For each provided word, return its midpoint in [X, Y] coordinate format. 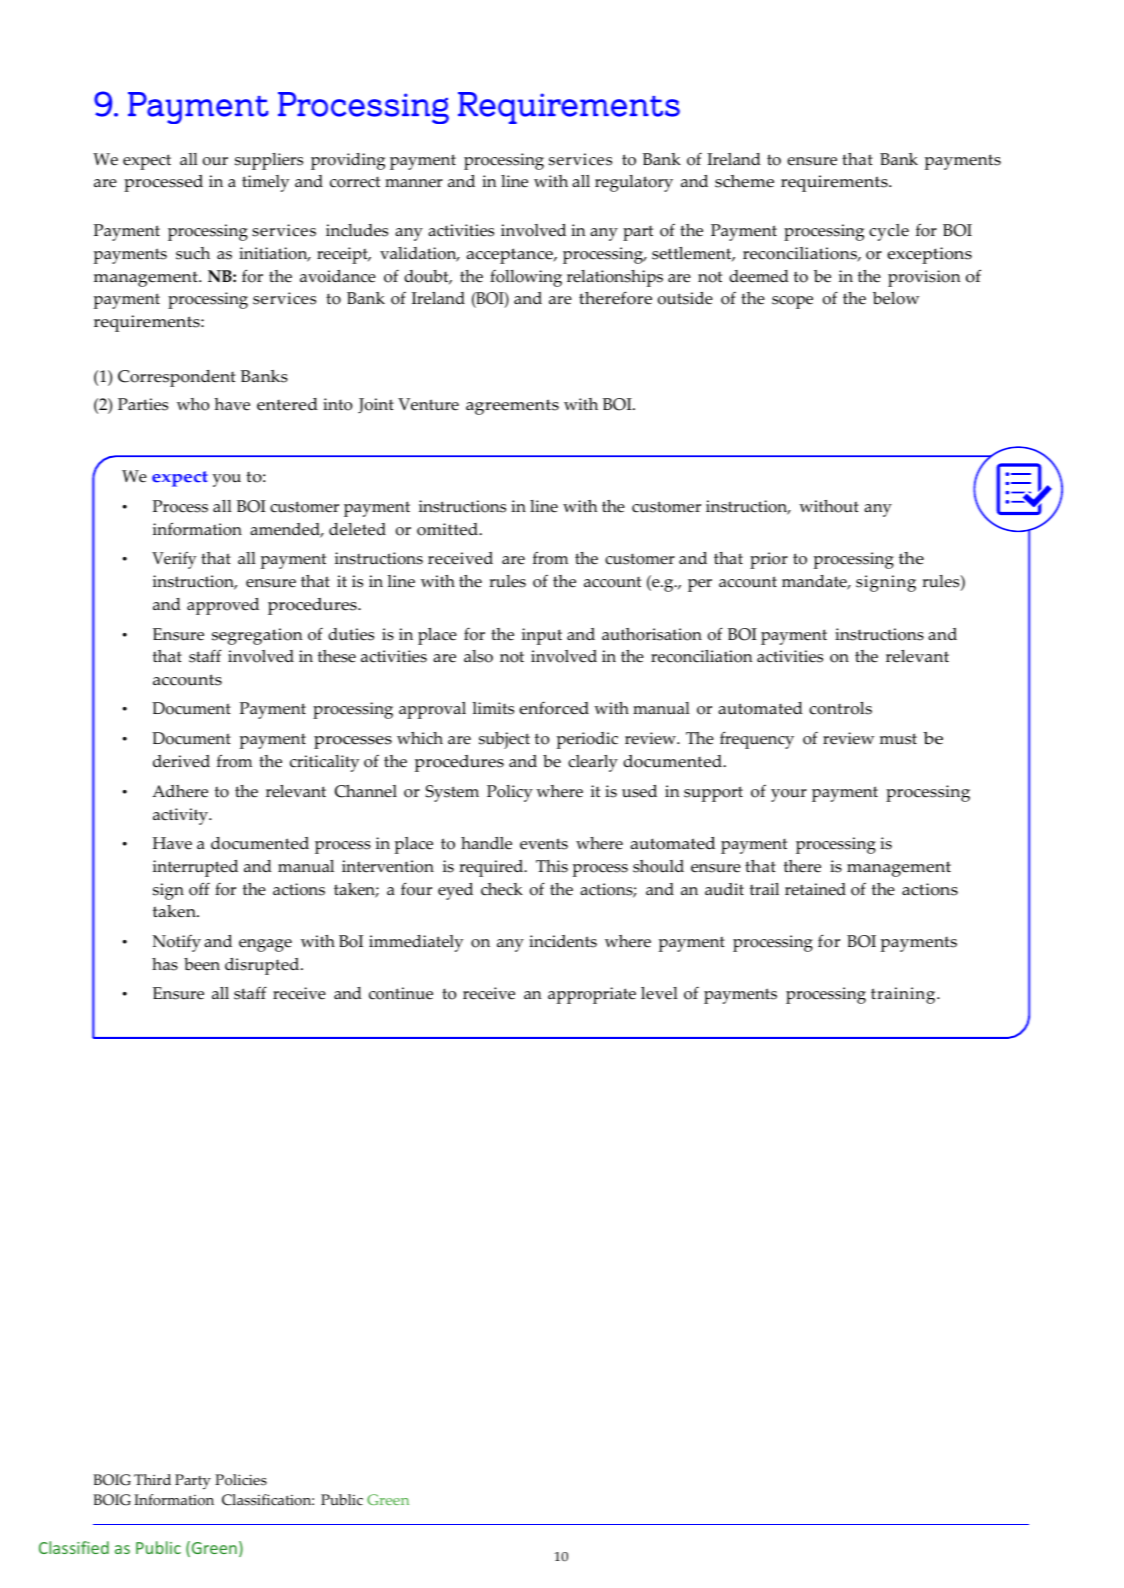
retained [815, 889]
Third [152, 1479]
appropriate [592, 995]
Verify [174, 560]
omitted [449, 529]
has [165, 964]
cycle [889, 232]
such [193, 253]
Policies [241, 1480]
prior [769, 560]
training [904, 995]
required [492, 868]
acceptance [510, 256]
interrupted [195, 868]
